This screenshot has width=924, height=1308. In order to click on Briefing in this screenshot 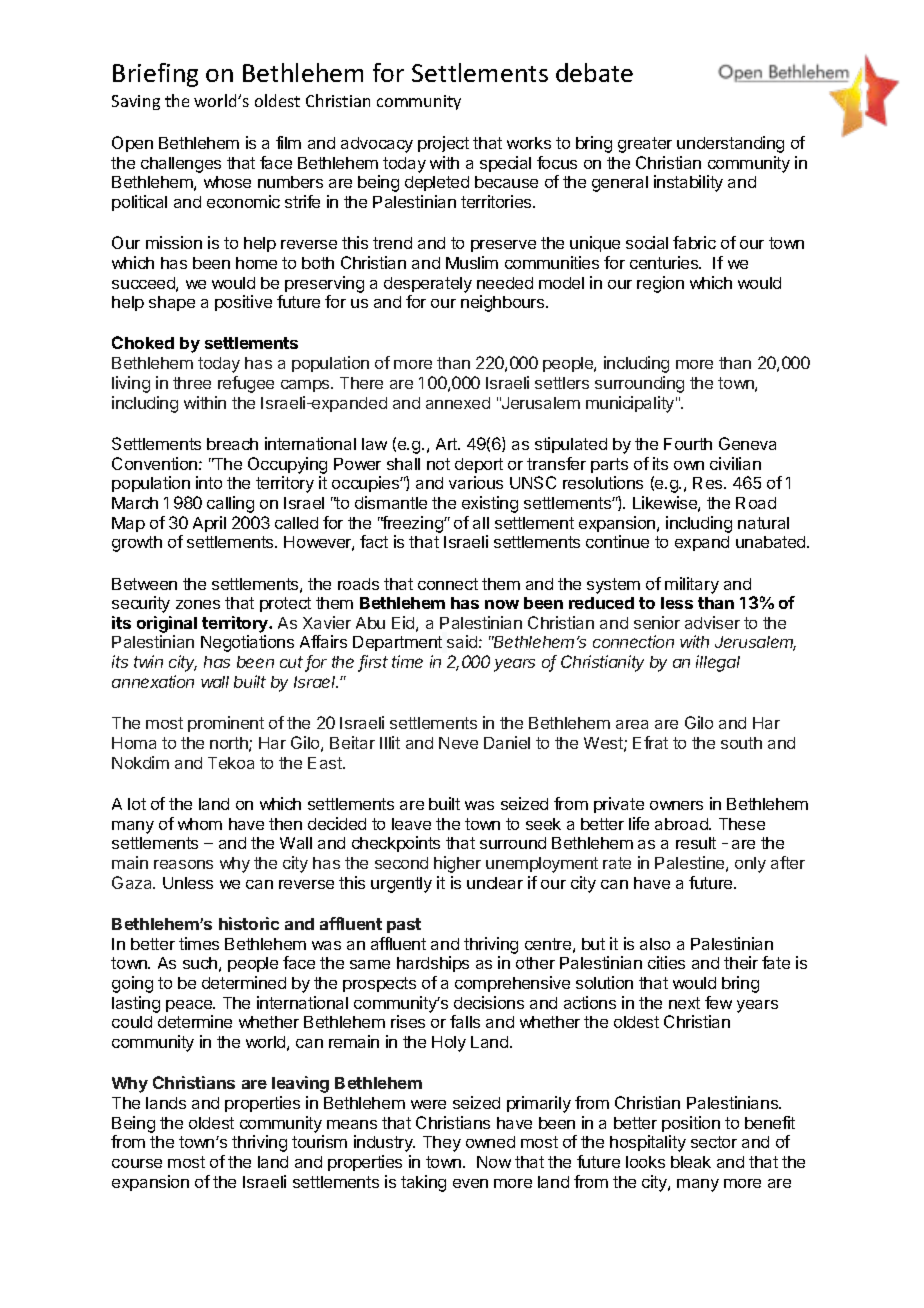, I will do `click(155, 75)`.
